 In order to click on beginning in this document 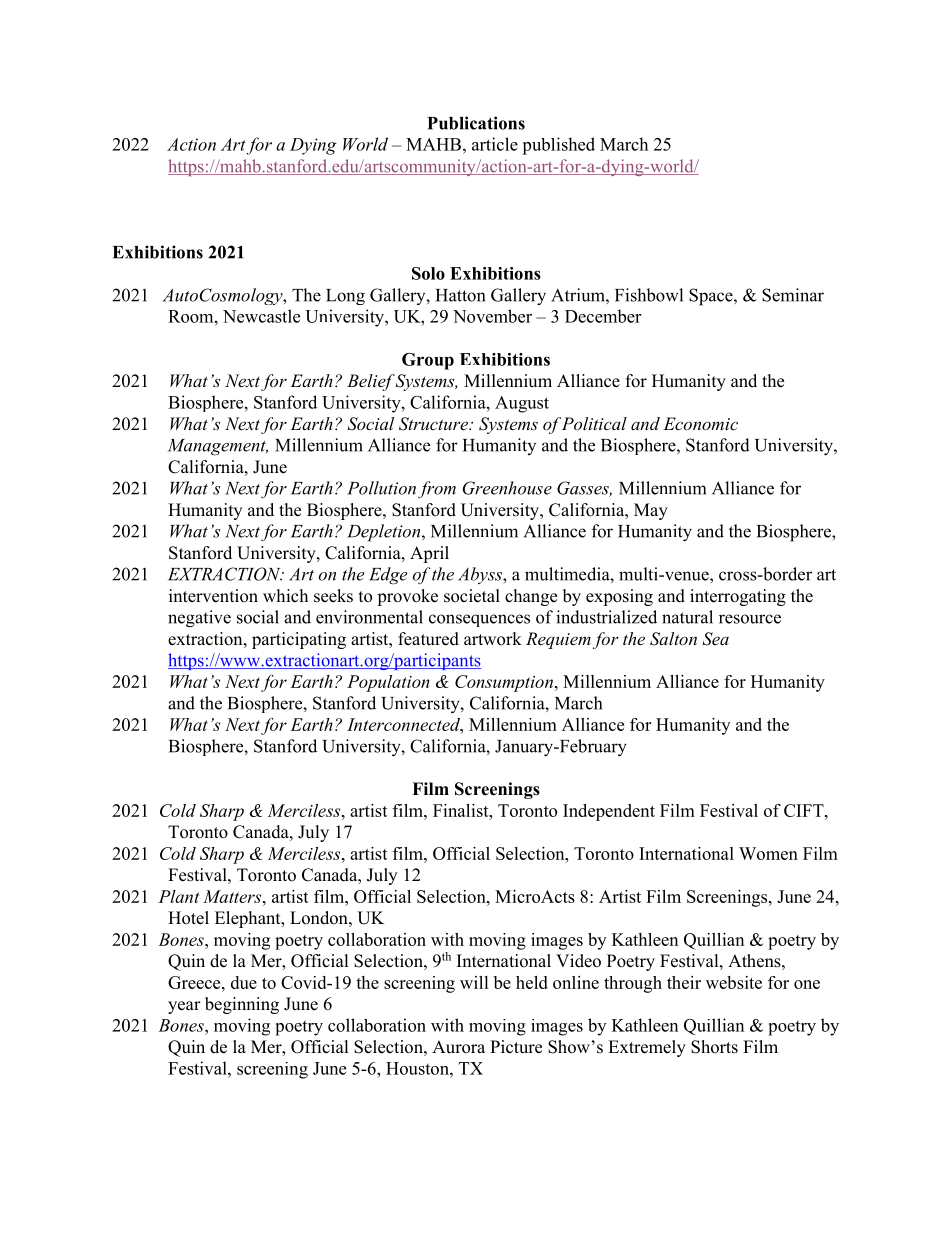, I will do `click(242, 1005)`.
